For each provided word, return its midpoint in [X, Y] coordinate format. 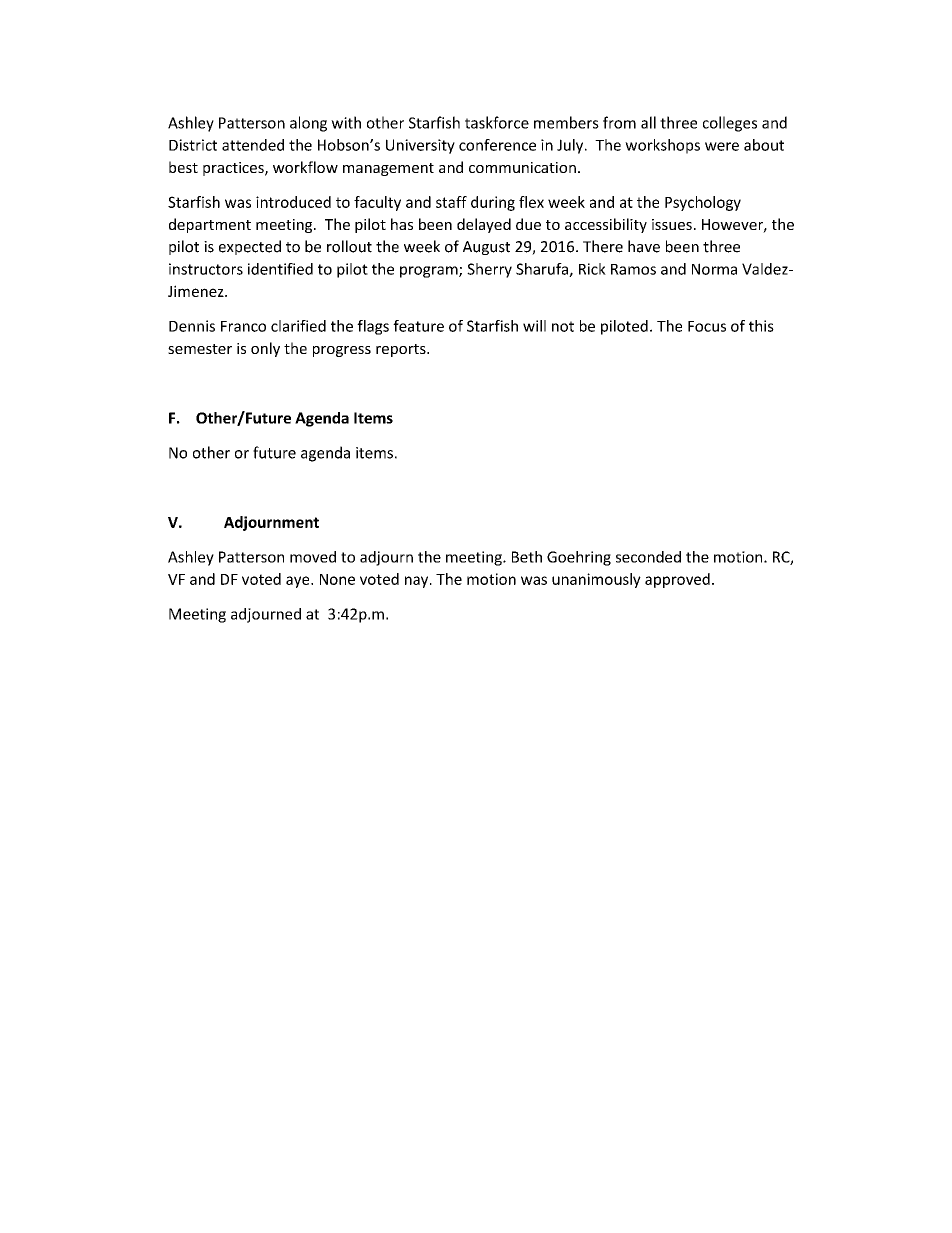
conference [497, 145]
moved [313, 557]
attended [253, 145]
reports [402, 350]
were [722, 146]
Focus [707, 326]
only [265, 349]
